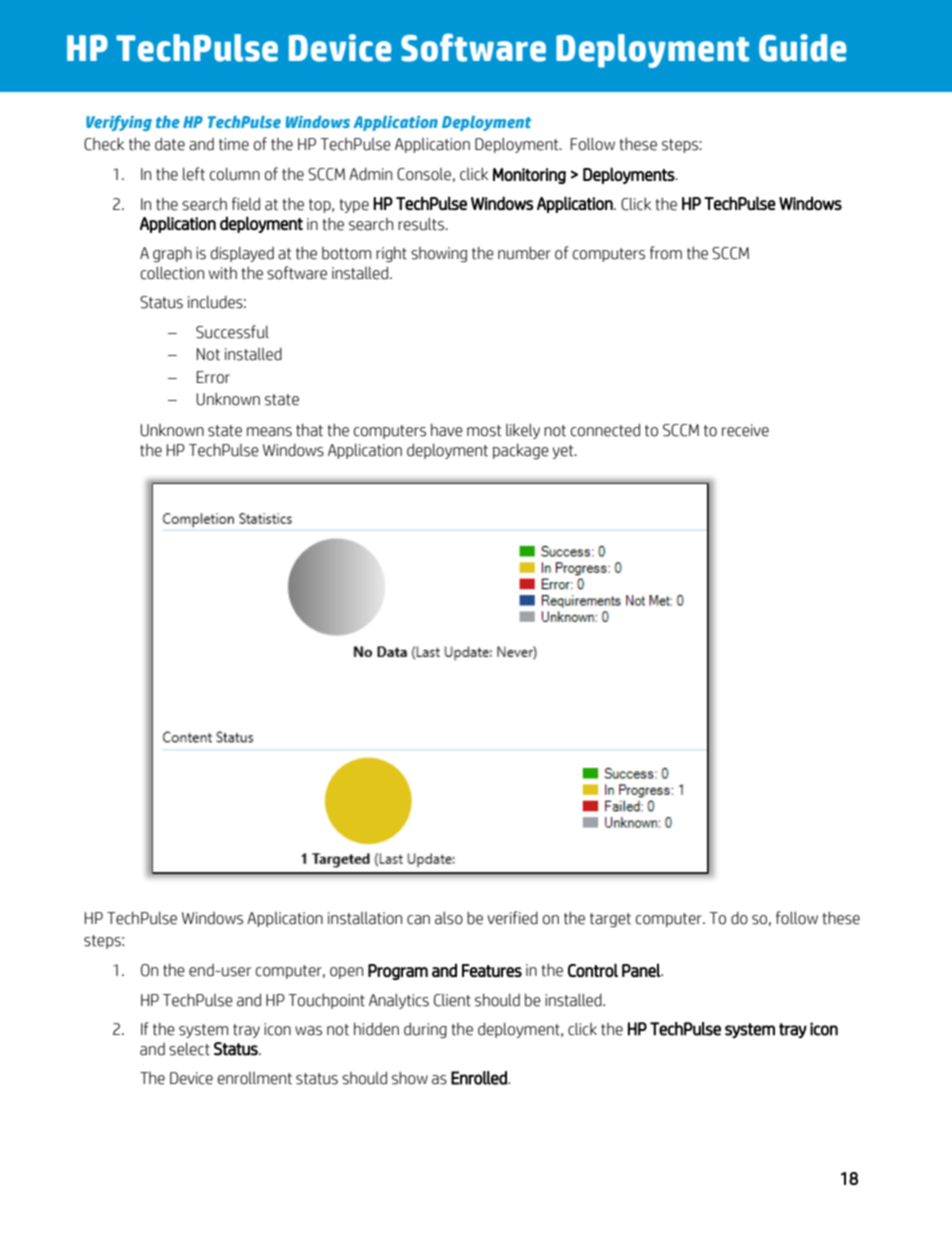 Image resolution: width=952 pixels, height=1233 pixels. Describe the element at coordinates (529, 176) in the page. I see `Monitoring` at that location.
